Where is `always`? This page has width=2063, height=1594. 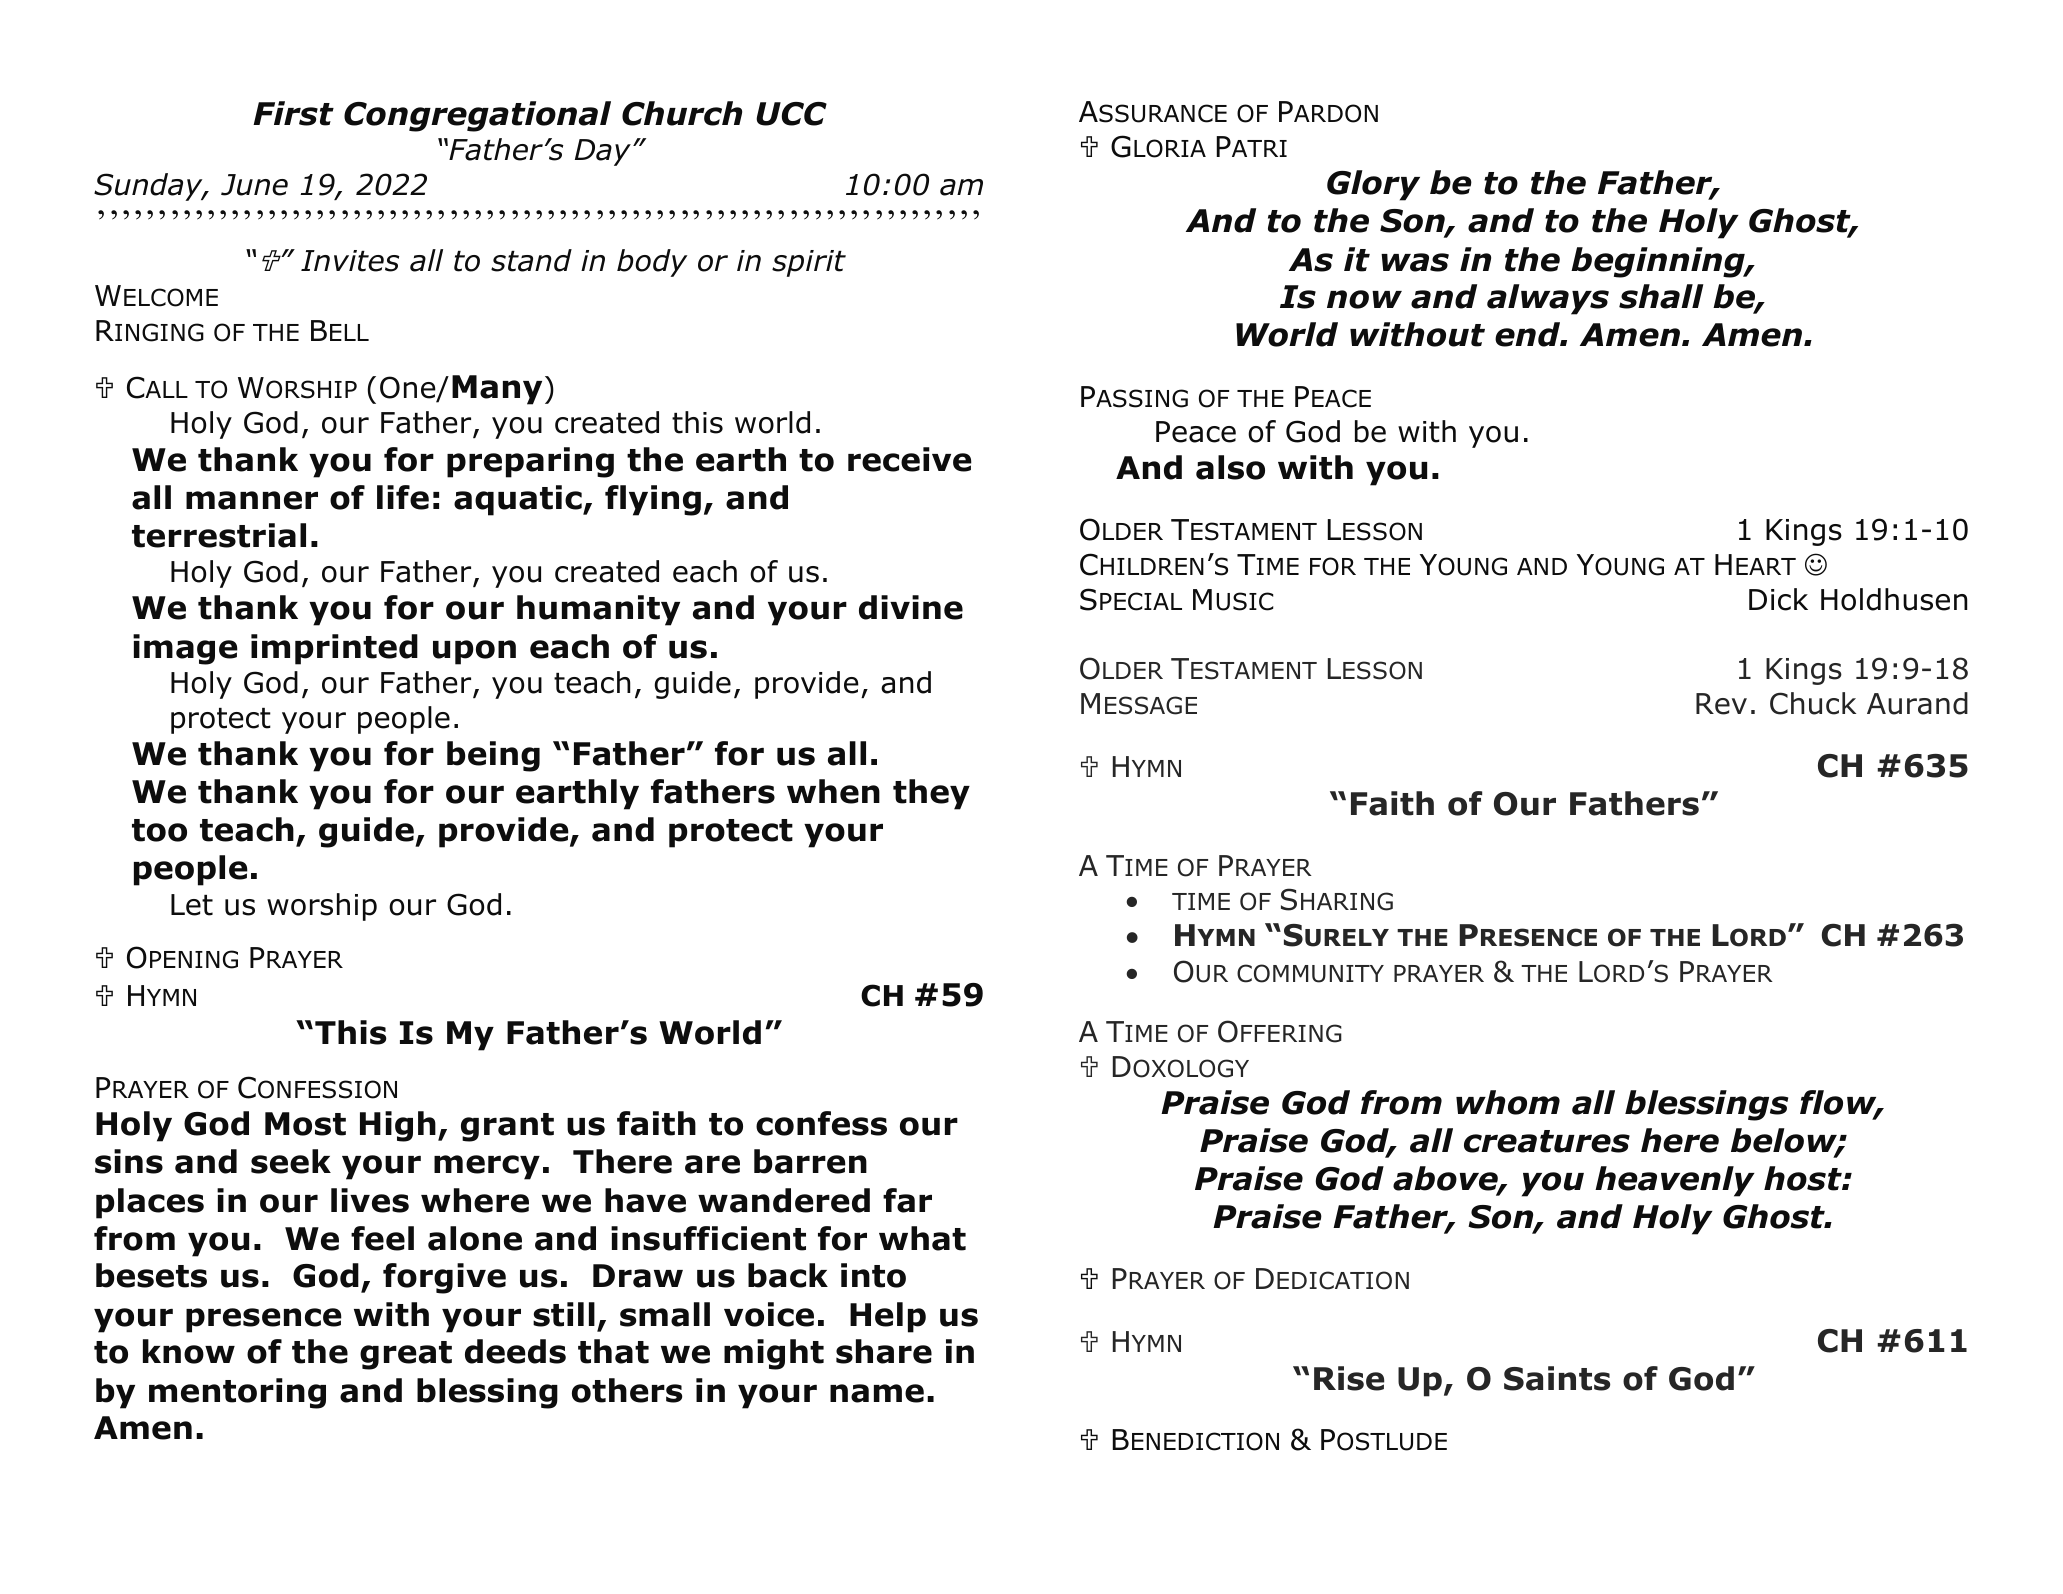 always is located at coordinates (1548, 299).
